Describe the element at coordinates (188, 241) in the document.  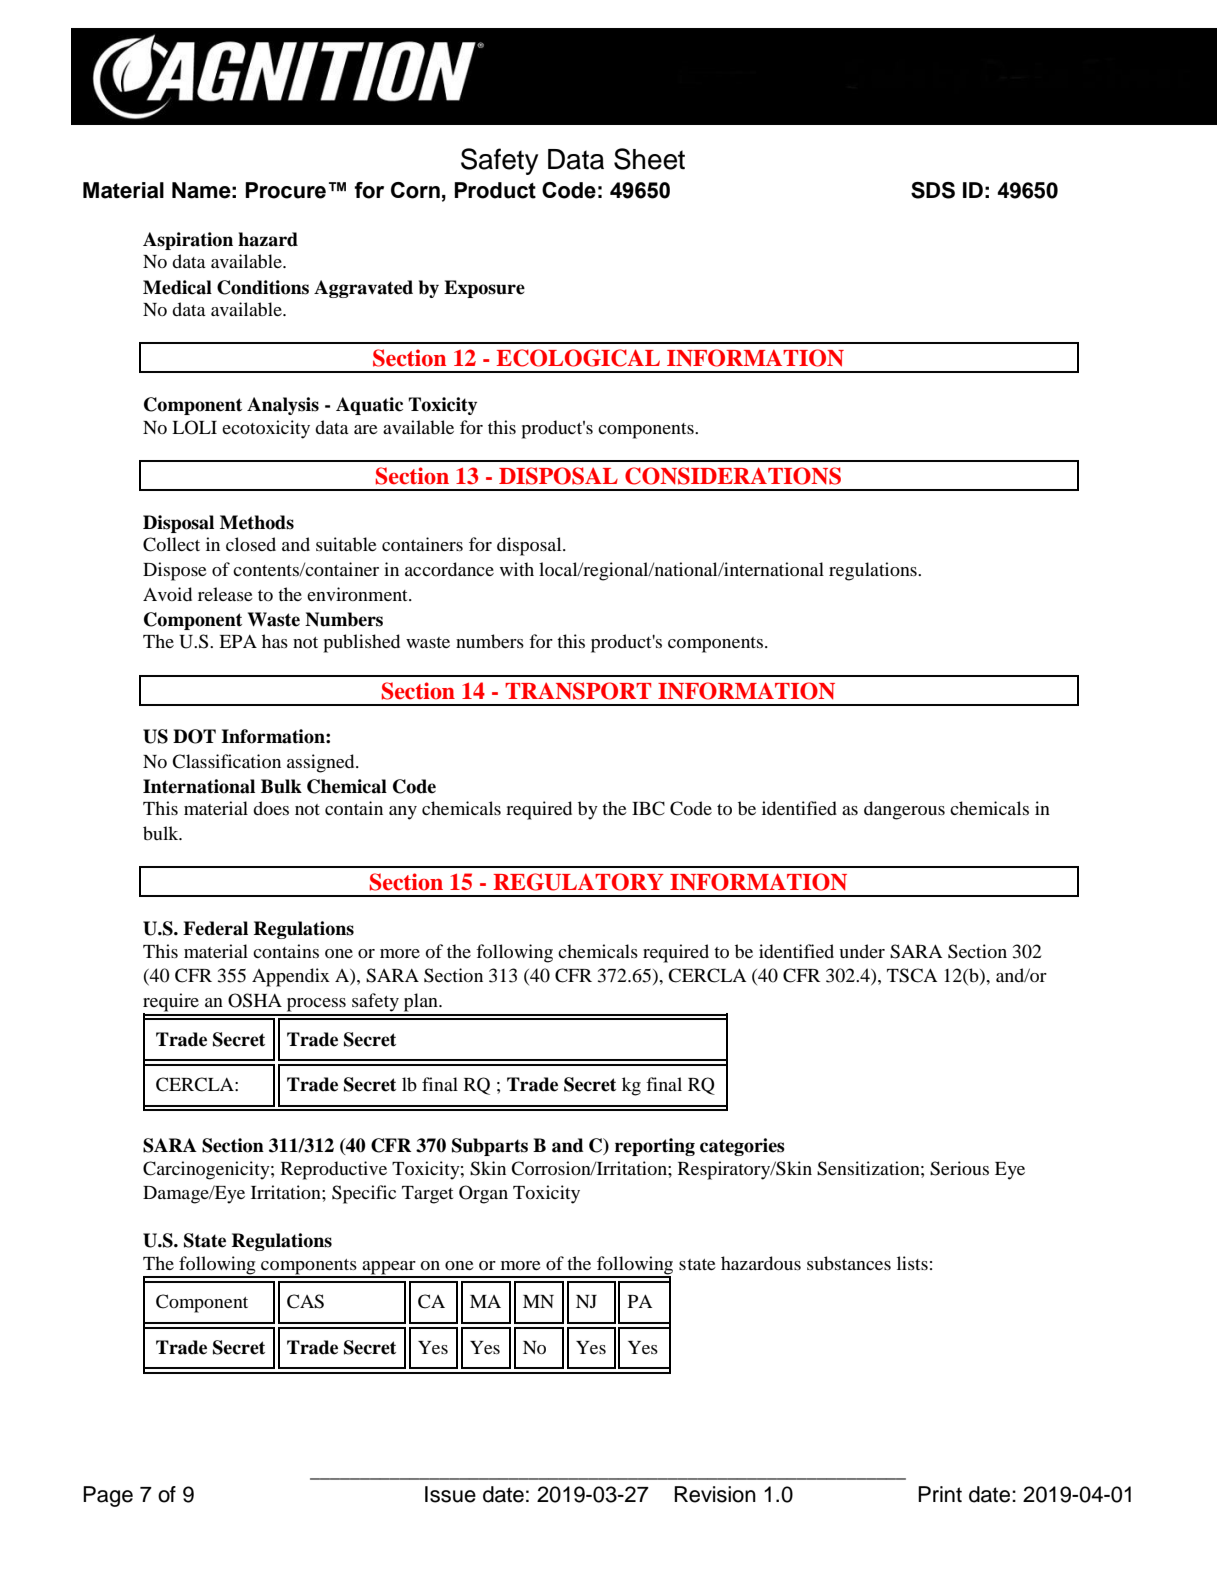
I see `Aspiration` at that location.
